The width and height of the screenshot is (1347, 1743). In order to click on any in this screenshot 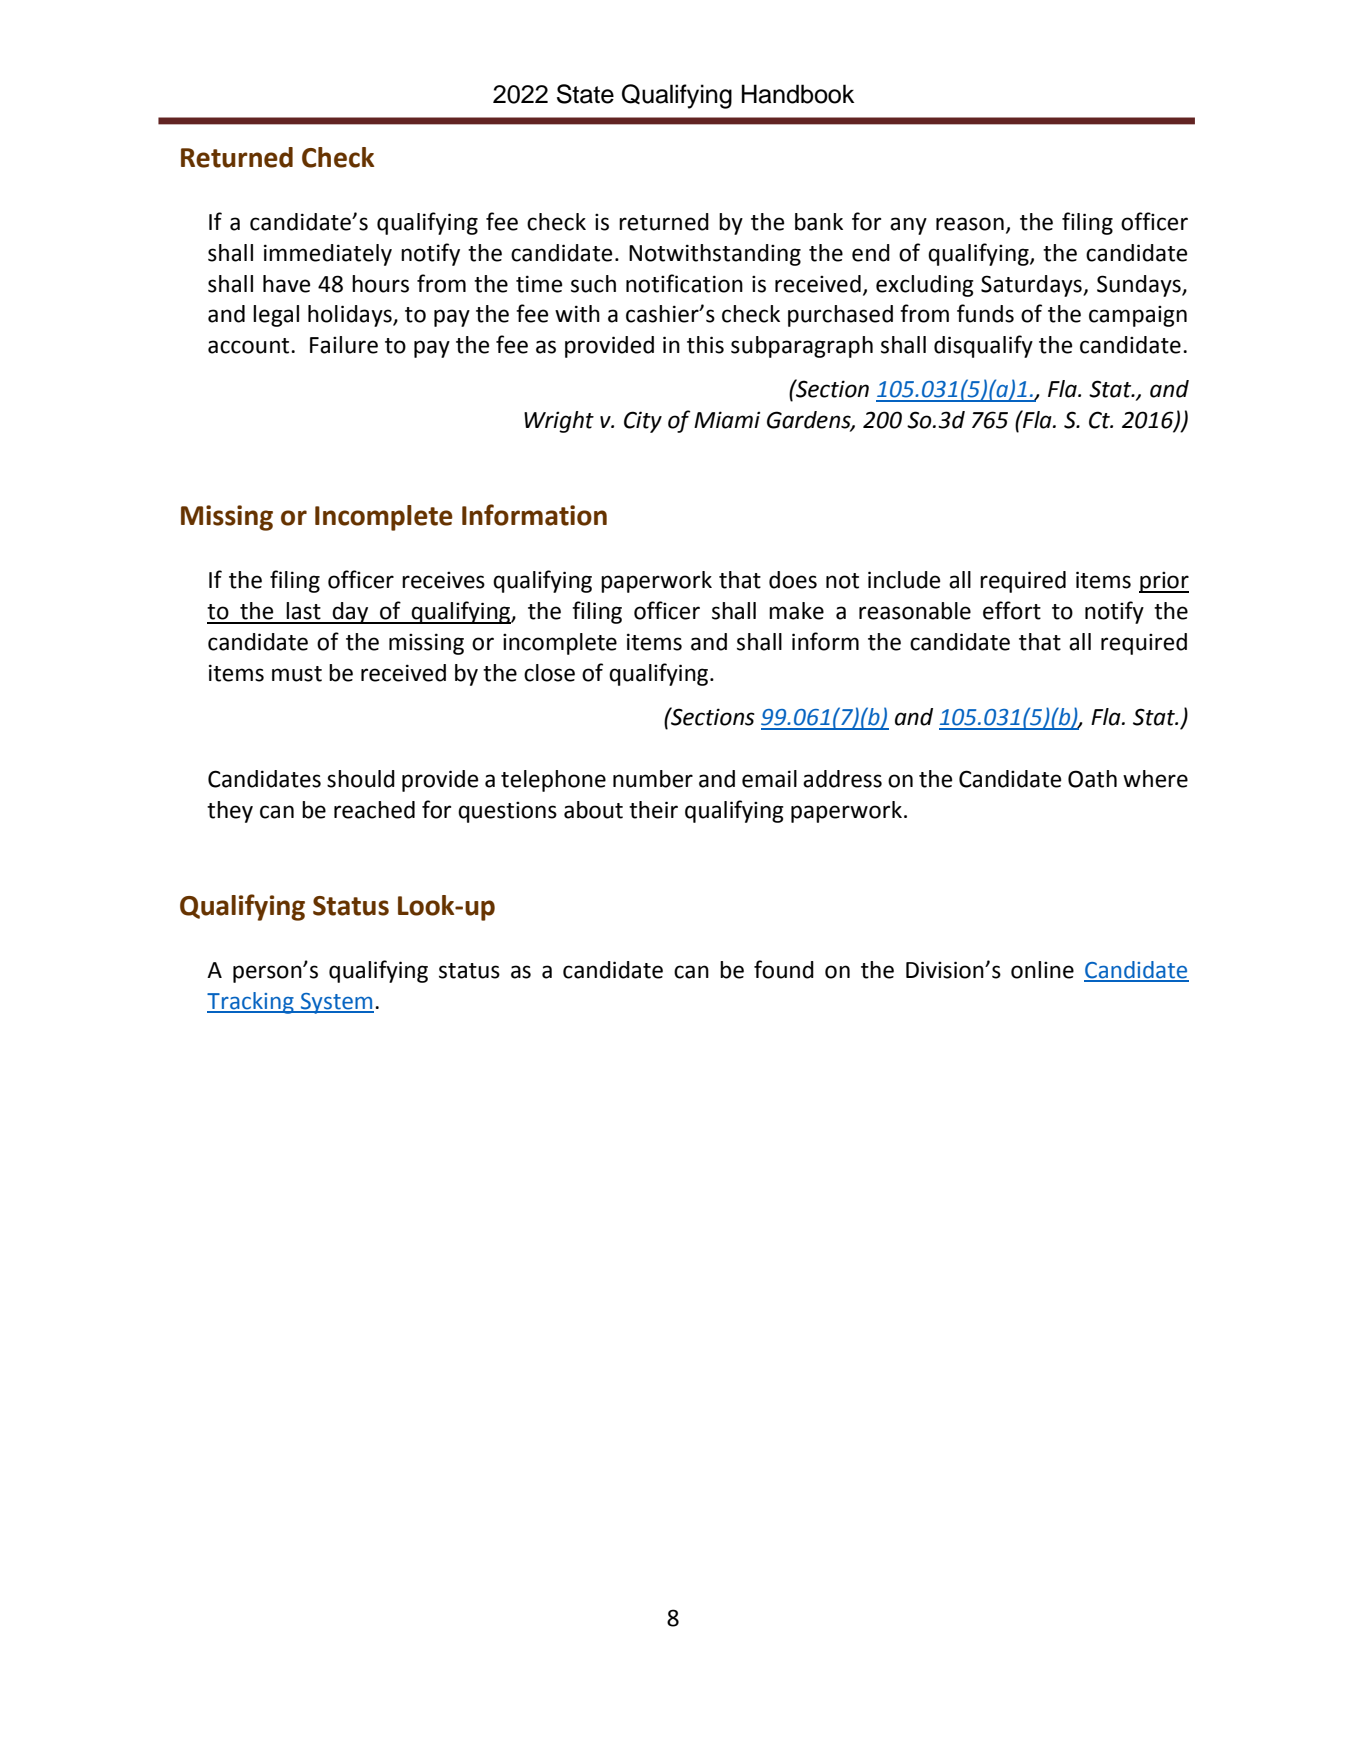, I will do `click(908, 226)`.
